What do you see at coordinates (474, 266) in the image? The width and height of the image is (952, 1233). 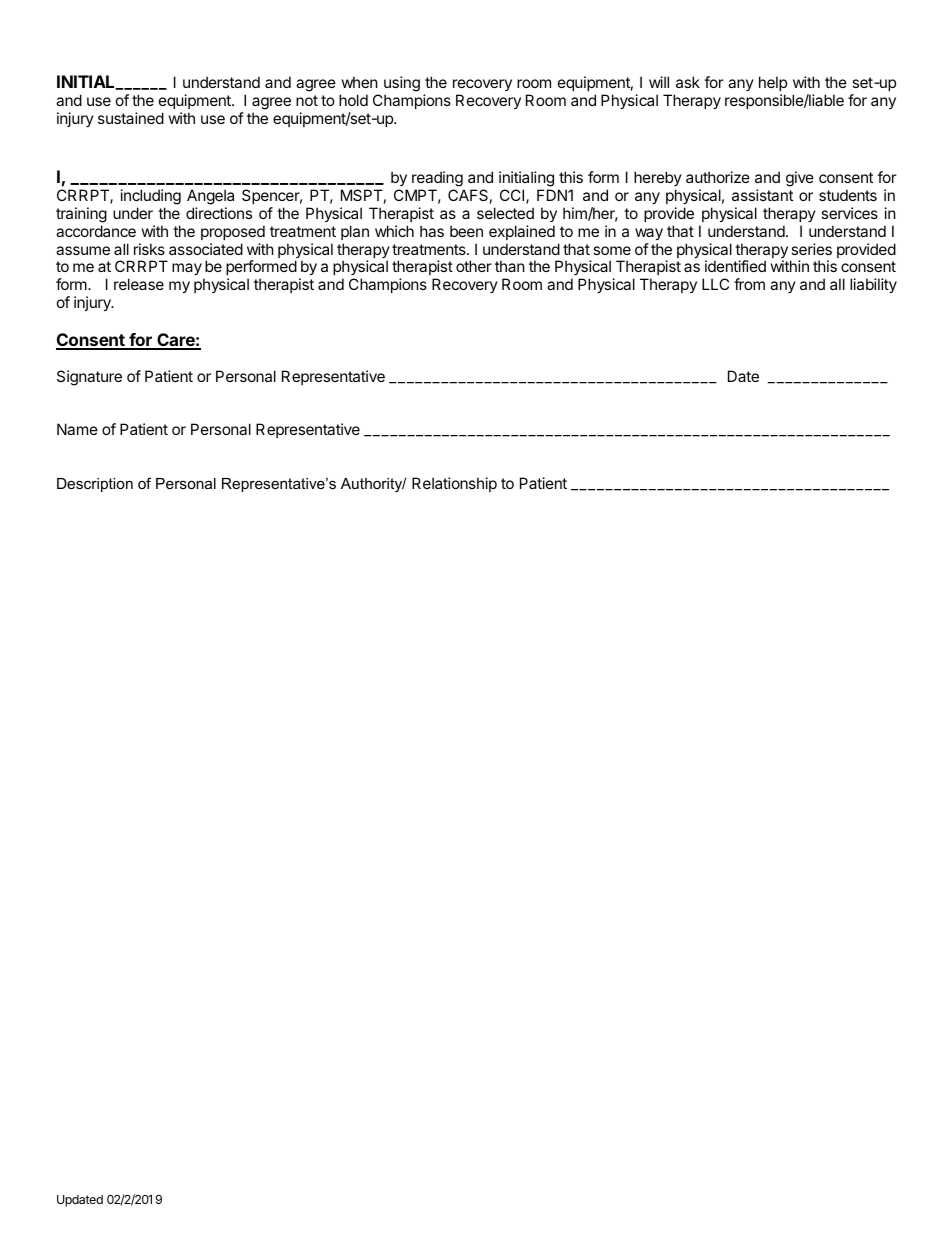 I see `other` at bounding box center [474, 266].
